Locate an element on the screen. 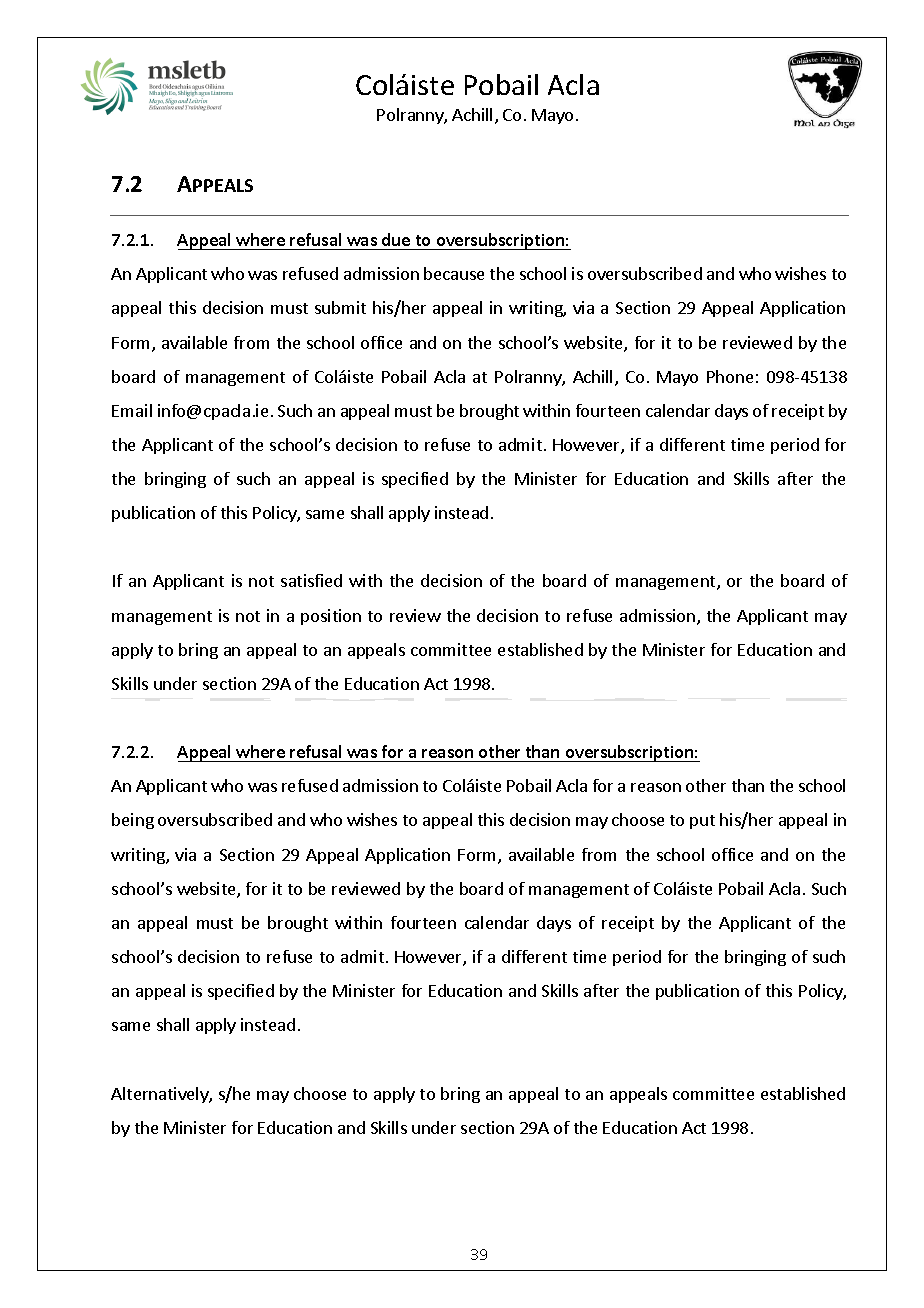 The height and width of the screenshot is (1308, 924). Email is located at coordinates (132, 410).
